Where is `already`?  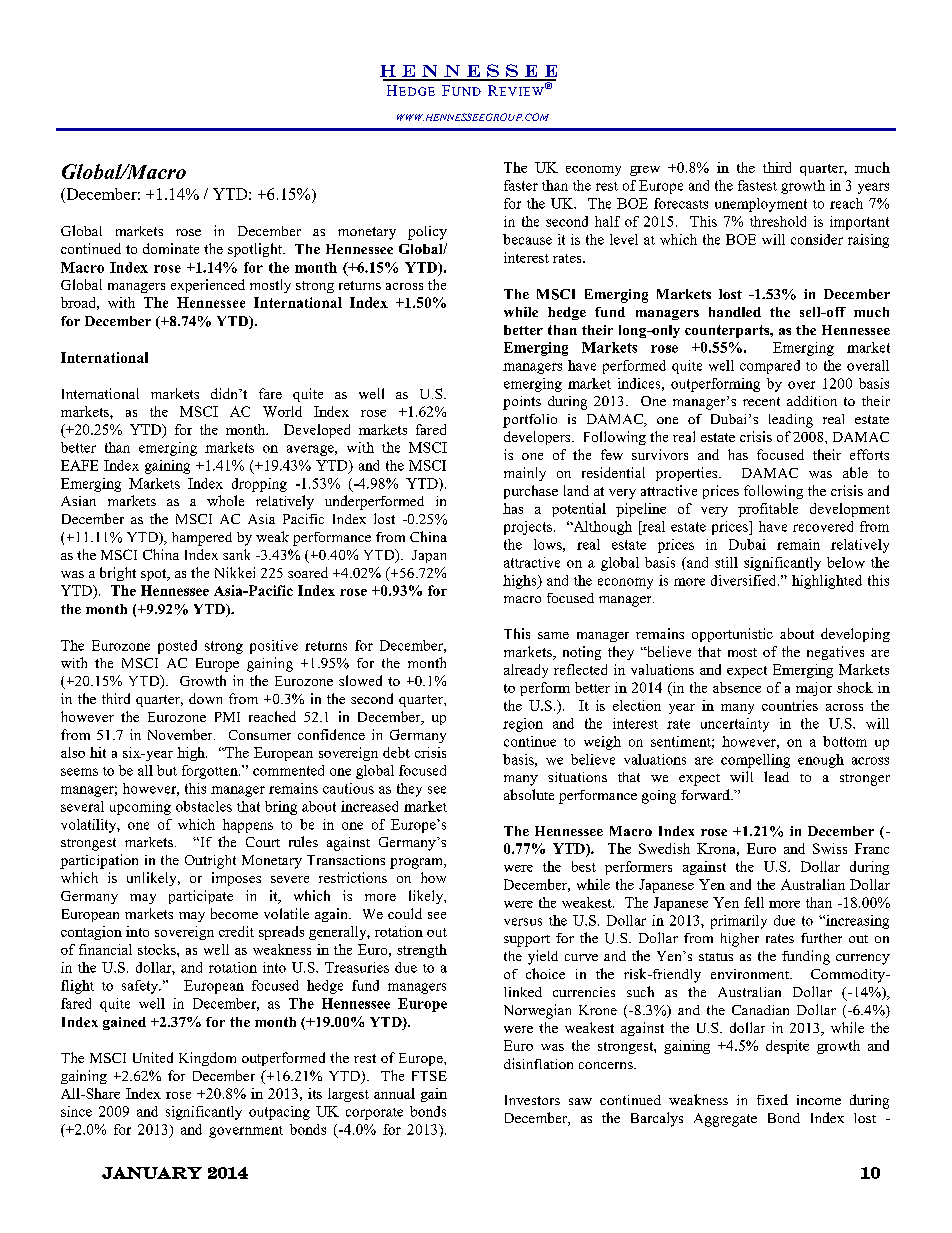
already is located at coordinates (526, 671).
